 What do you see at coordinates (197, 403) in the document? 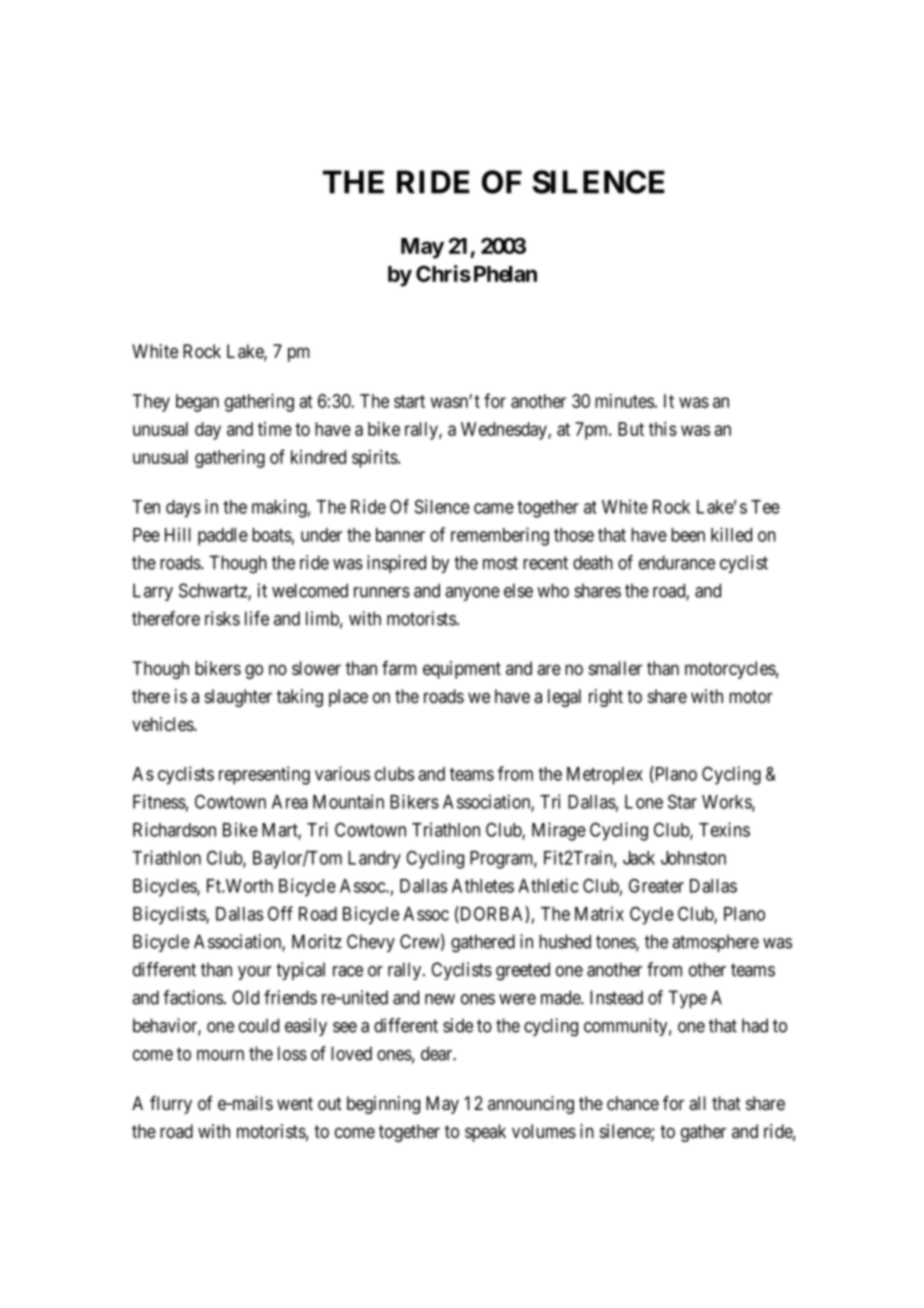
I see `began` at bounding box center [197, 403].
